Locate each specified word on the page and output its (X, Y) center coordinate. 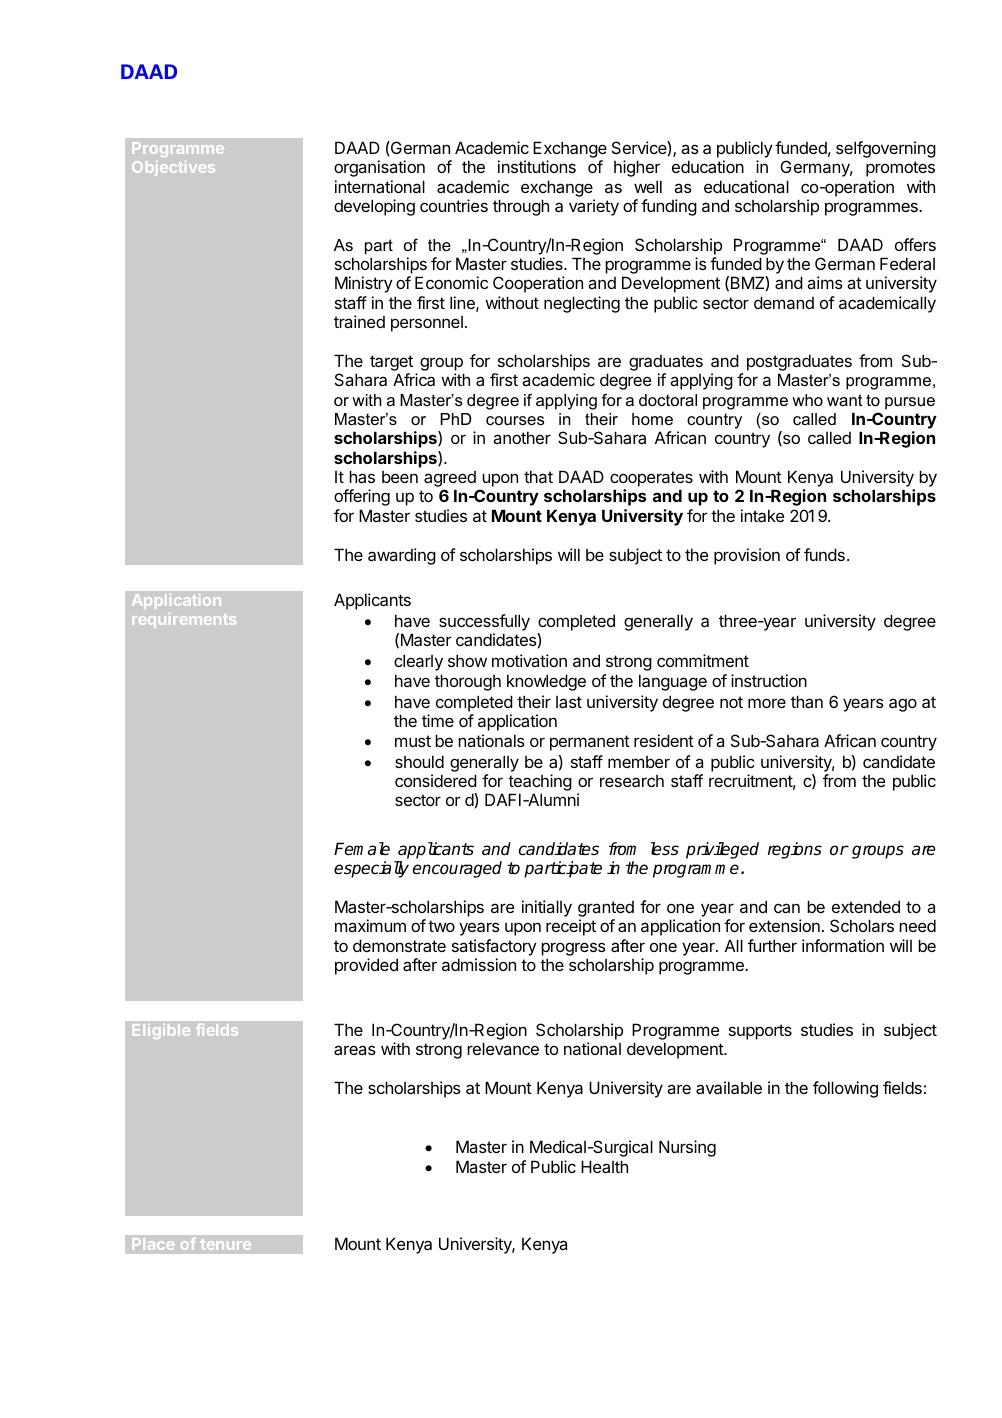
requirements (184, 620)
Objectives (173, 168)
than (807, 701)
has (362, 476)
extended (866, 906)
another (522, 437)
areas (355, 1050)
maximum (370, 925)
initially (547, 908)
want (845, 400)
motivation (529, 660)
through (521, 207)
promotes (900, 169)
